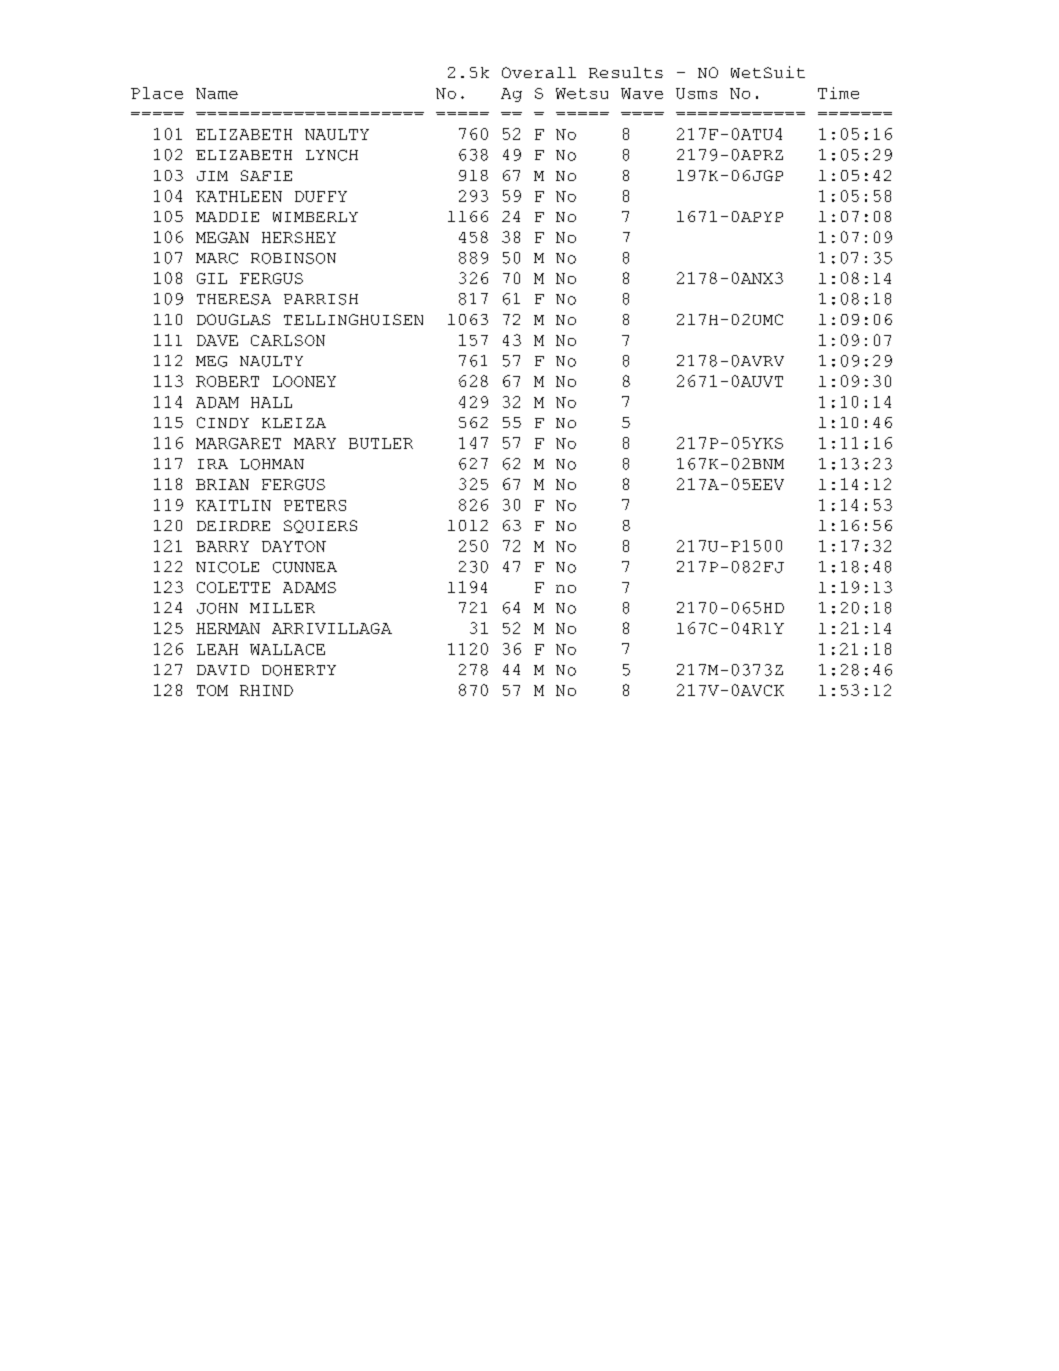 The height and width of the screenshot is (1371, 1059). I want to click on Name, so click(217, 93).
